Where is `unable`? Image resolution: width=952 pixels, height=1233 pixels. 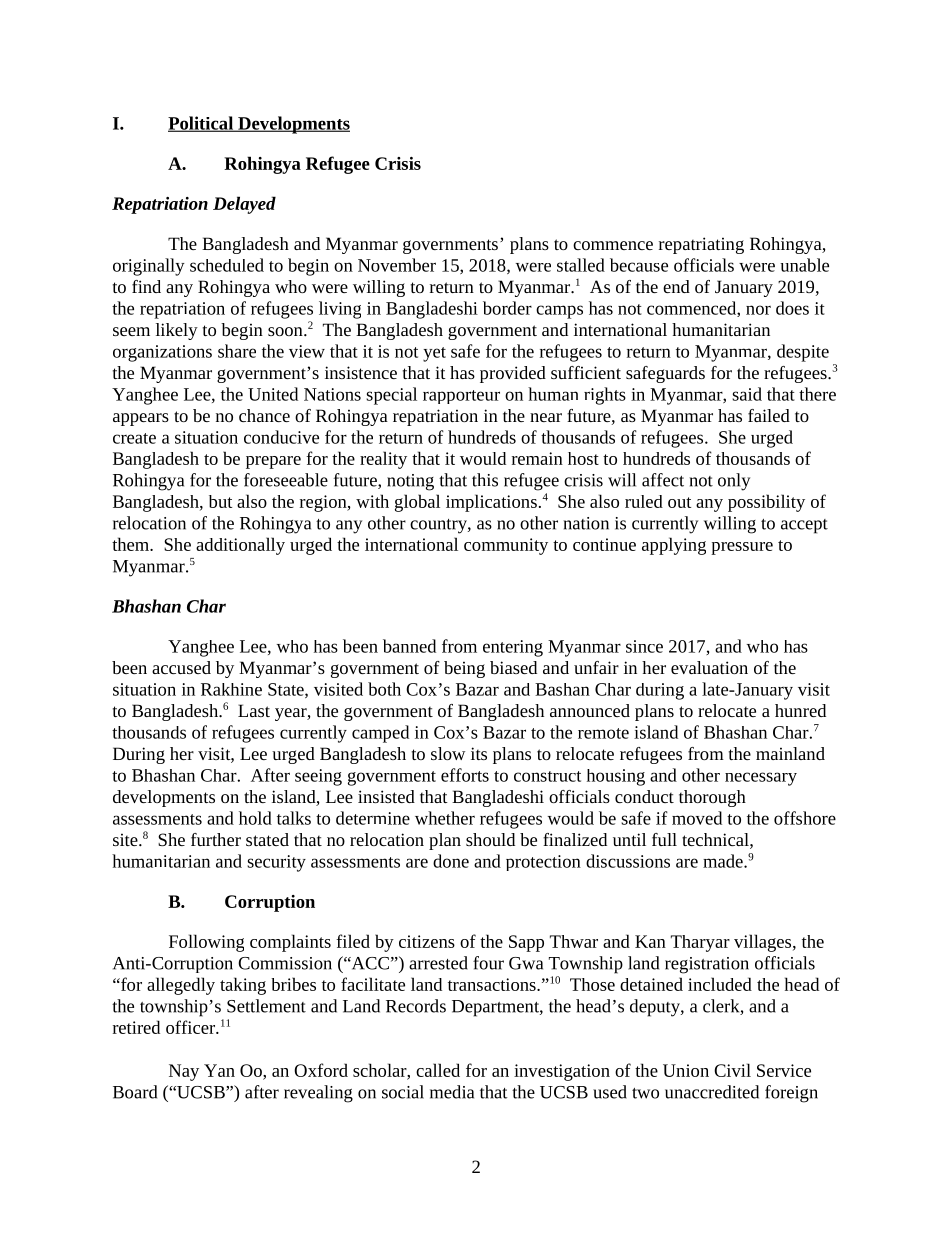 unable is located at coordinates (804, 265).
